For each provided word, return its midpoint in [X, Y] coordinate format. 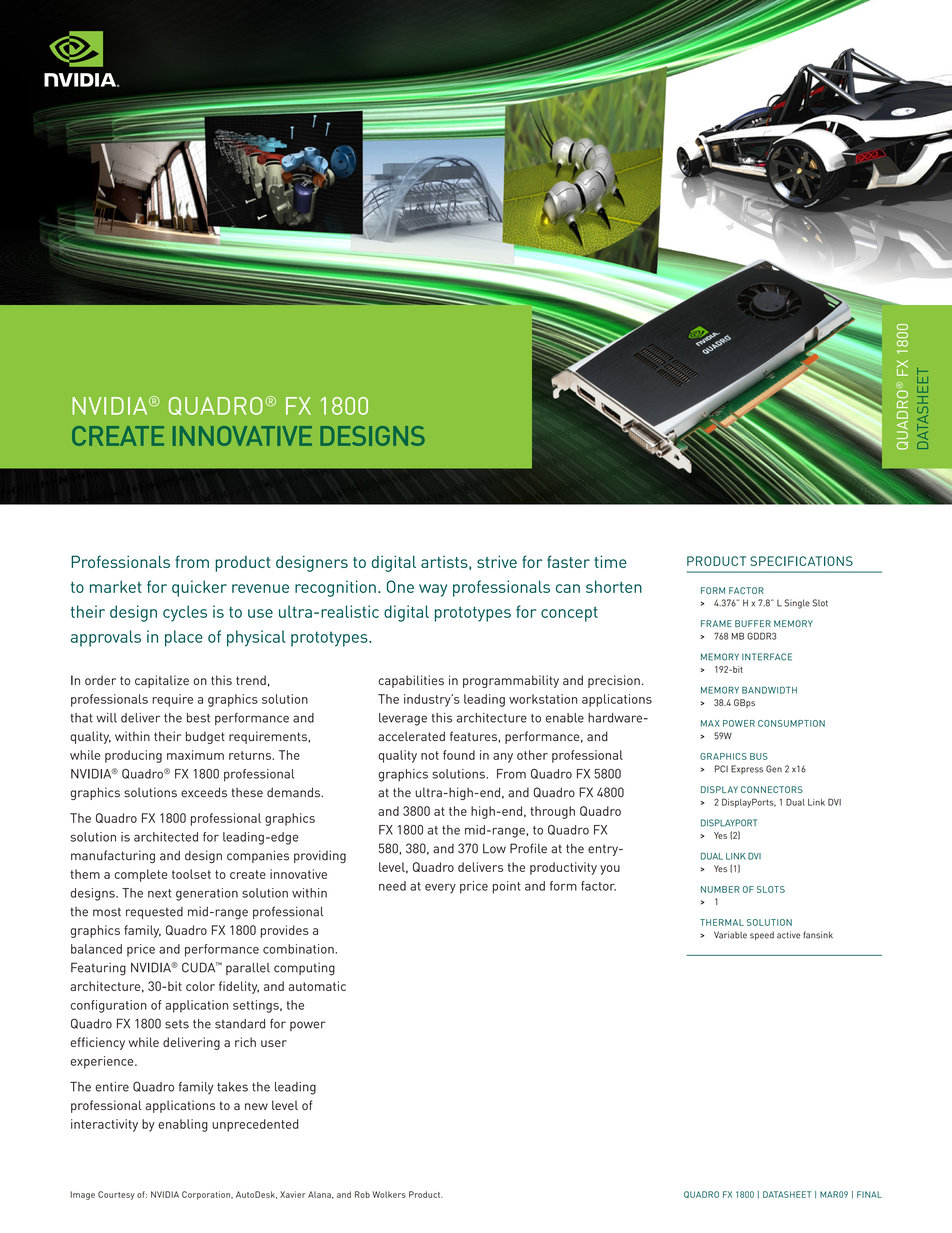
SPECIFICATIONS [801, 561]
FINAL [869, 1194]
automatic [317, 986]
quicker [199, 588]
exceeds [204, 792]
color [200, 986]
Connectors [772, 789]
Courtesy [116, 1195]
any [503, 758]
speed [762, 935]
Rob [362, 1194]
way [433, 590]
